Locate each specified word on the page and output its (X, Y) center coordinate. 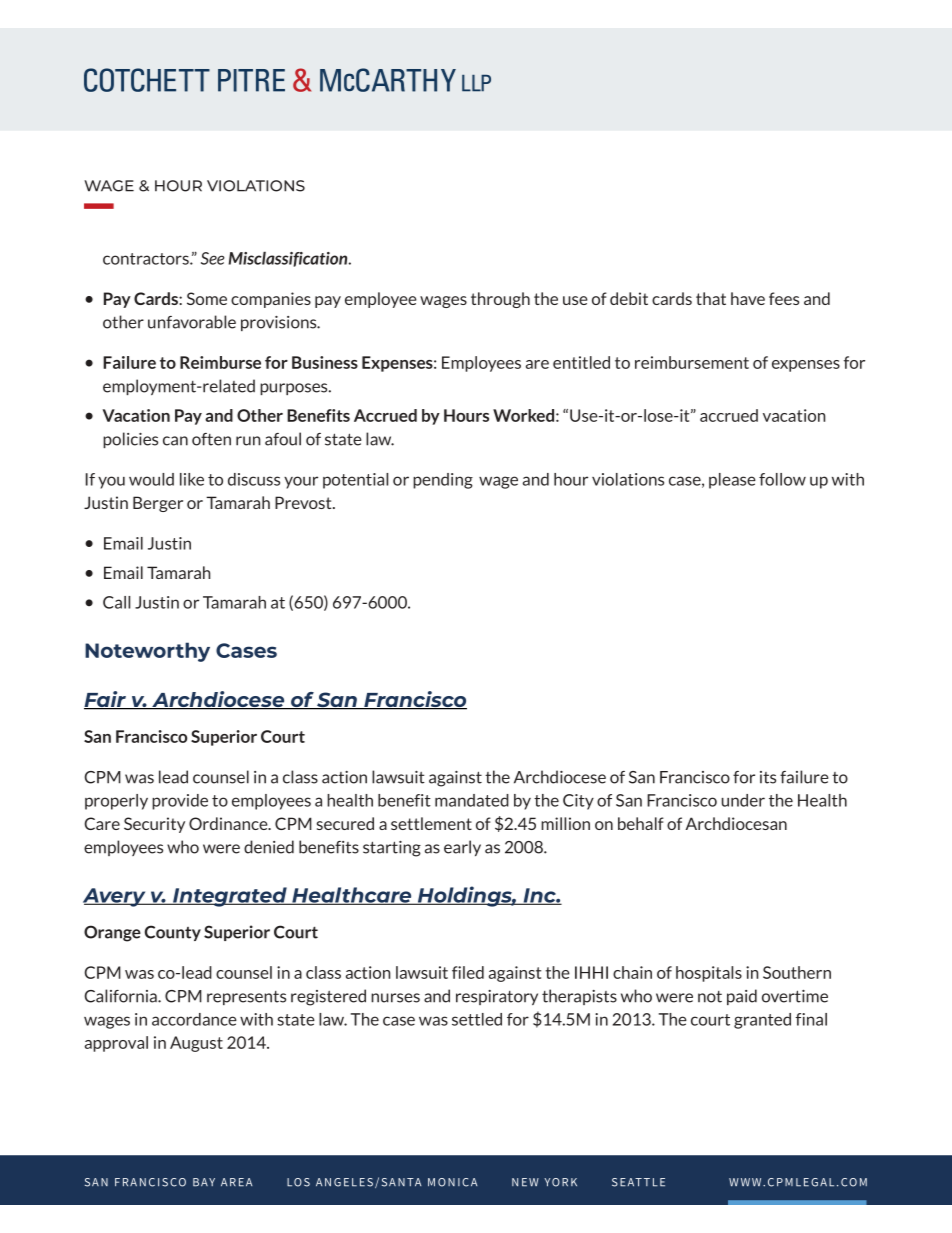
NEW (525, 1182)
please (732, 481)
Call (116, 602)
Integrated (230, 897)
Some (207, 298)
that (711, 298)
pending (443, 481)
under (743, 800)
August (196, 1044)
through (500, 300)
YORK (560, 1182)
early (462, 848)
